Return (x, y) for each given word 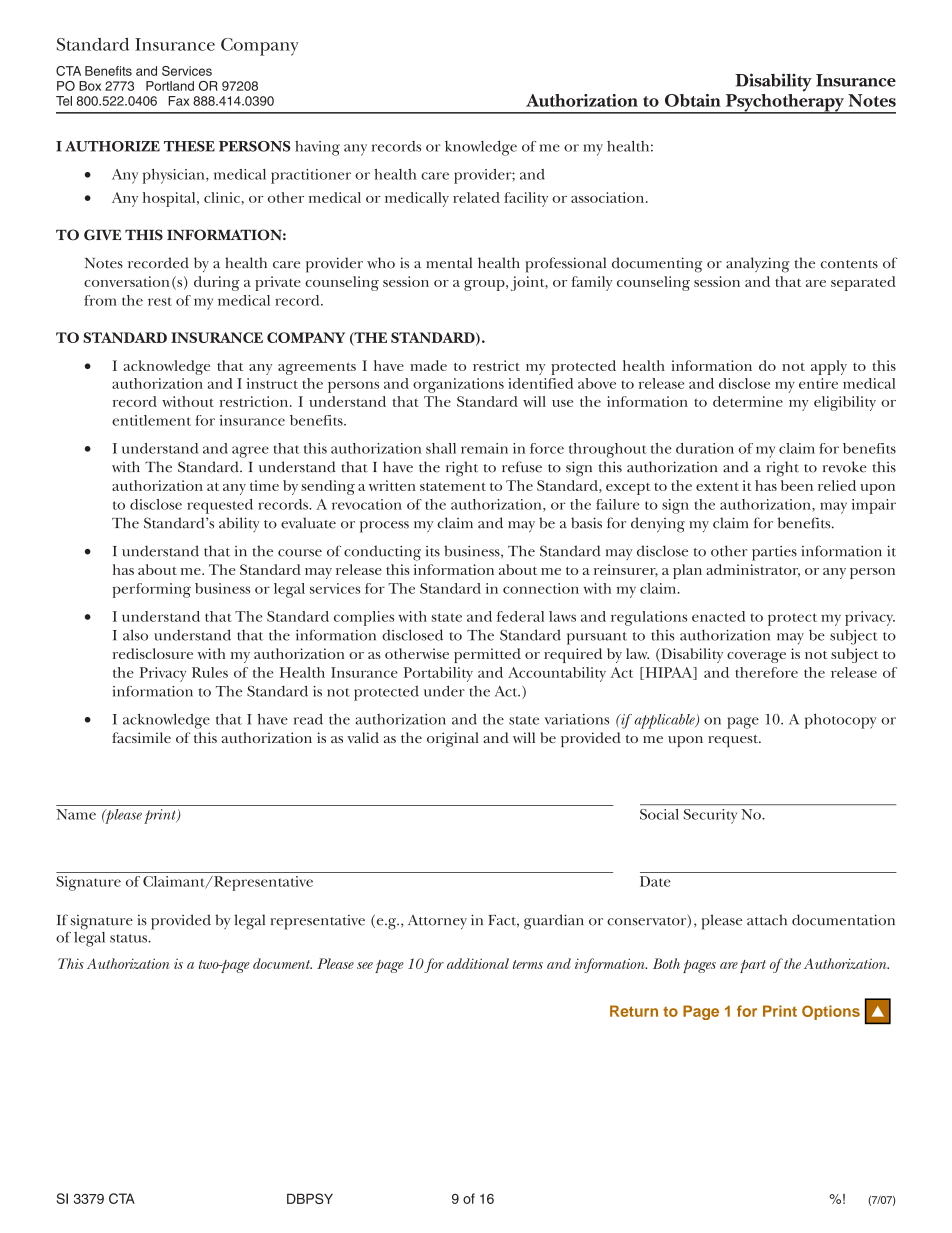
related (476, 197)
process (384, 527)
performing (151, 590)
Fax (178, 101)
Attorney (437, 922)
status (129, 938)
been (797, 485)
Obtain (693, 100)
